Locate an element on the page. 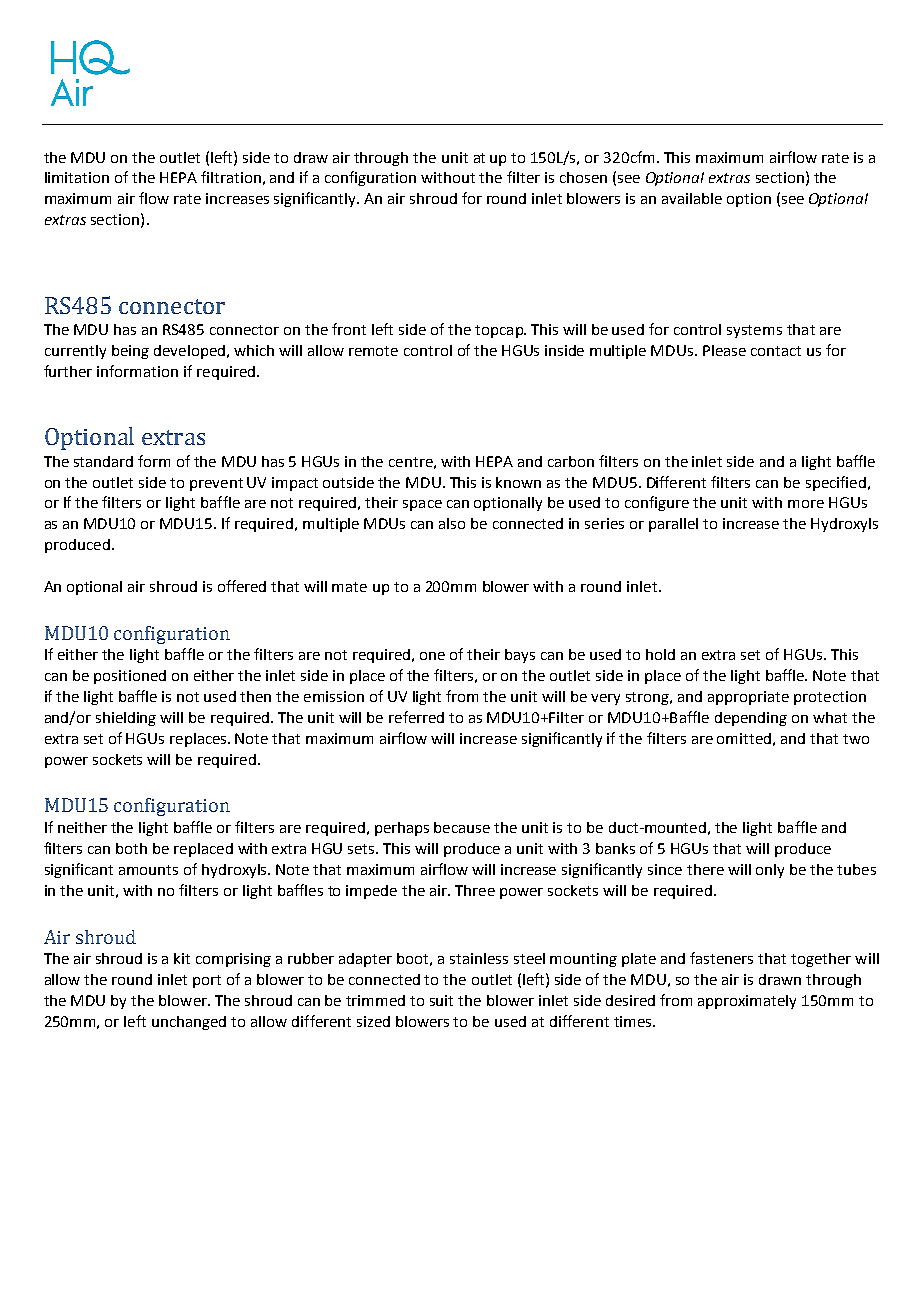  referred is located at coordinates (416, 717).
